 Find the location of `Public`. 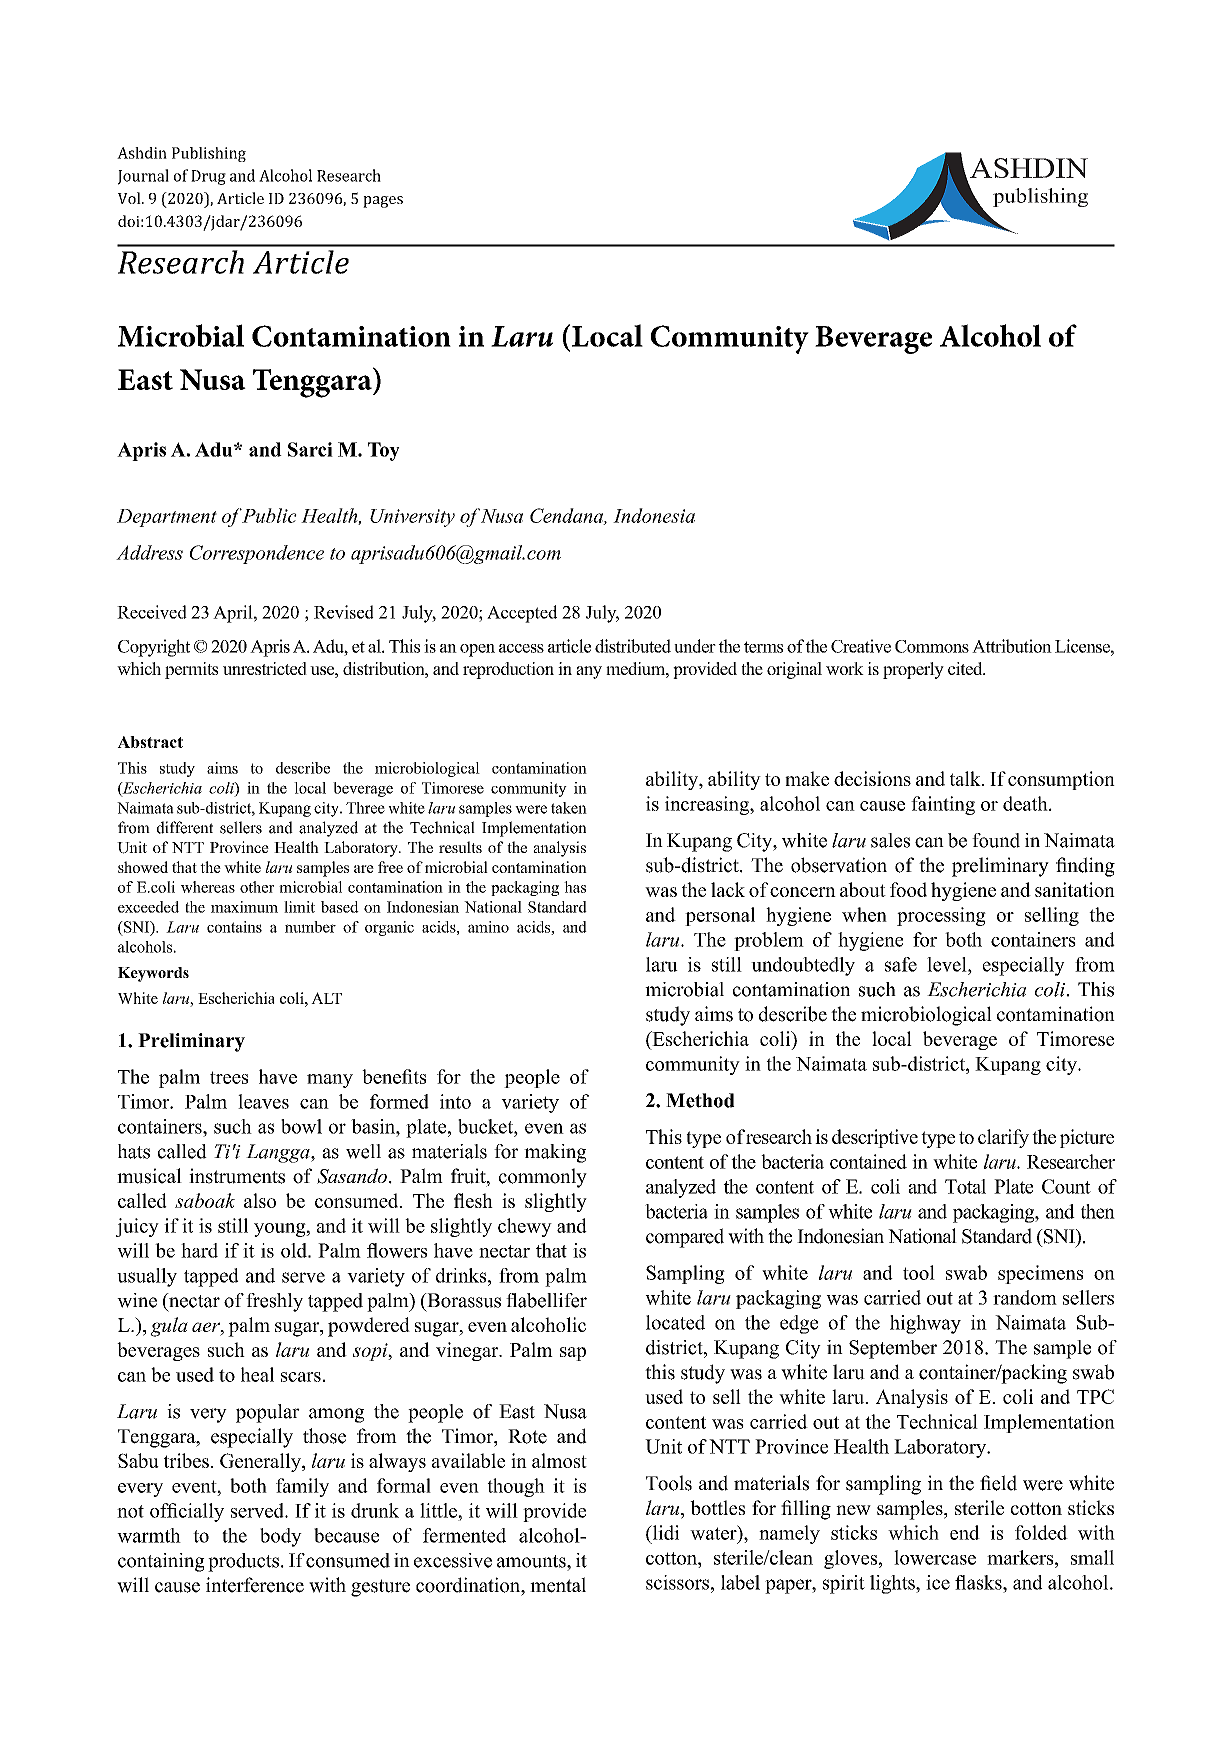

Public is located at coordinates (269, 515).
